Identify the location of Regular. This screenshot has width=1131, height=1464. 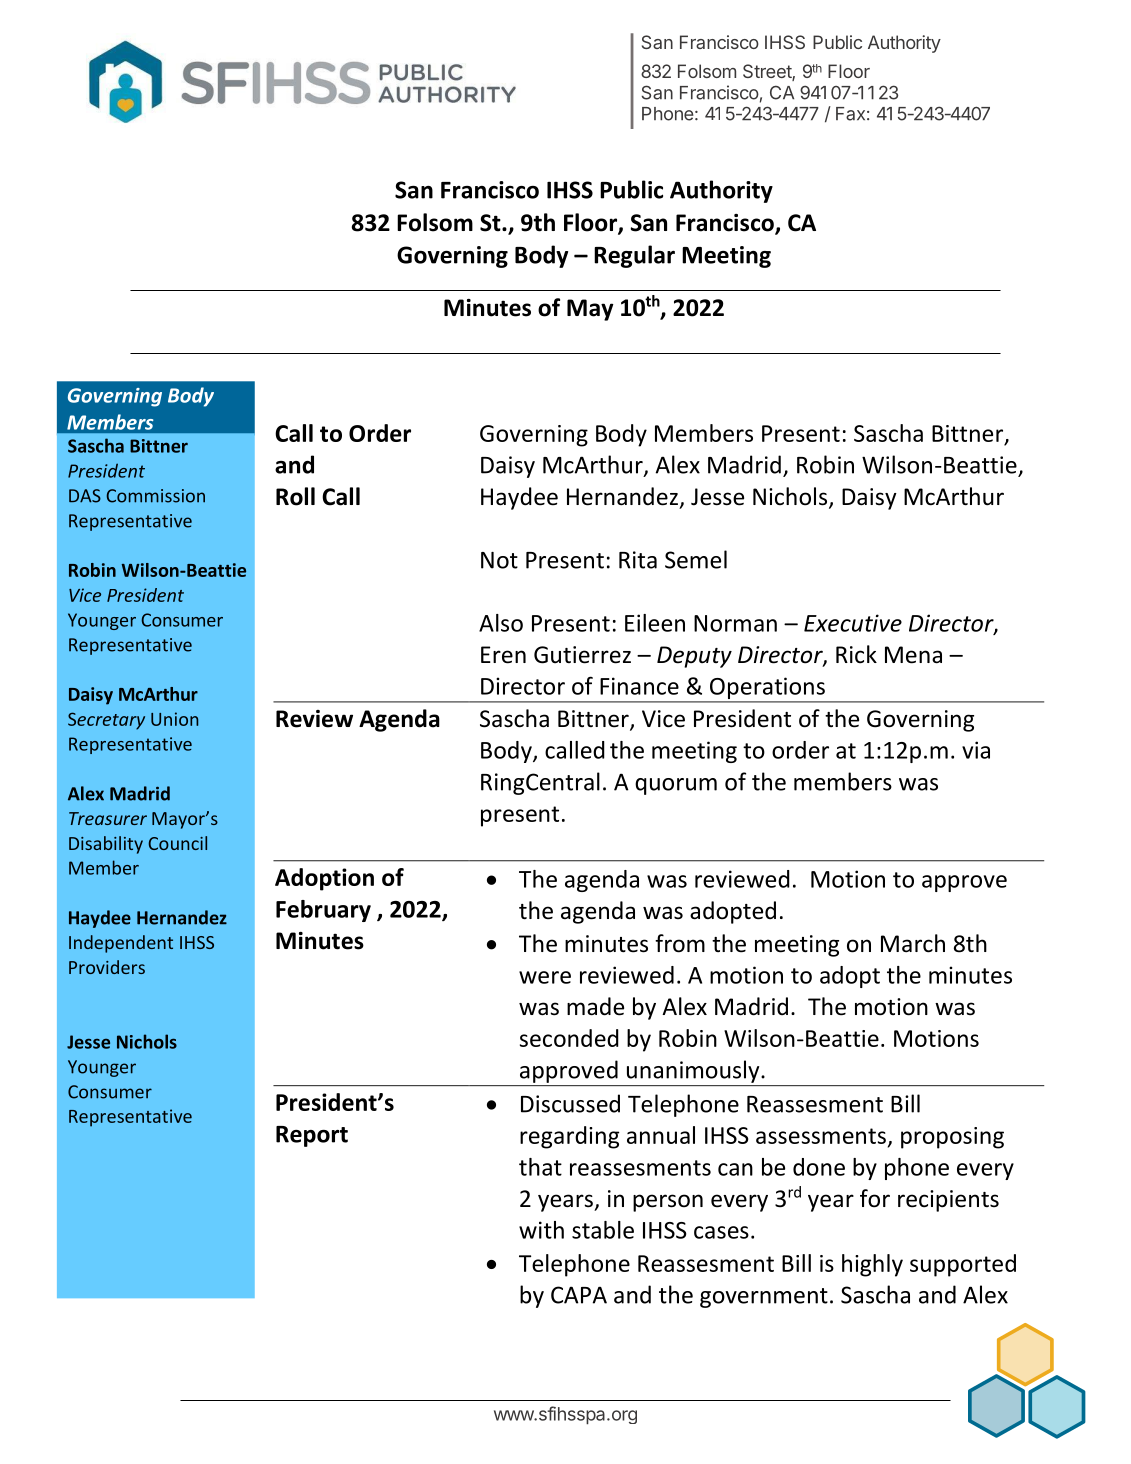
(634, 256).
